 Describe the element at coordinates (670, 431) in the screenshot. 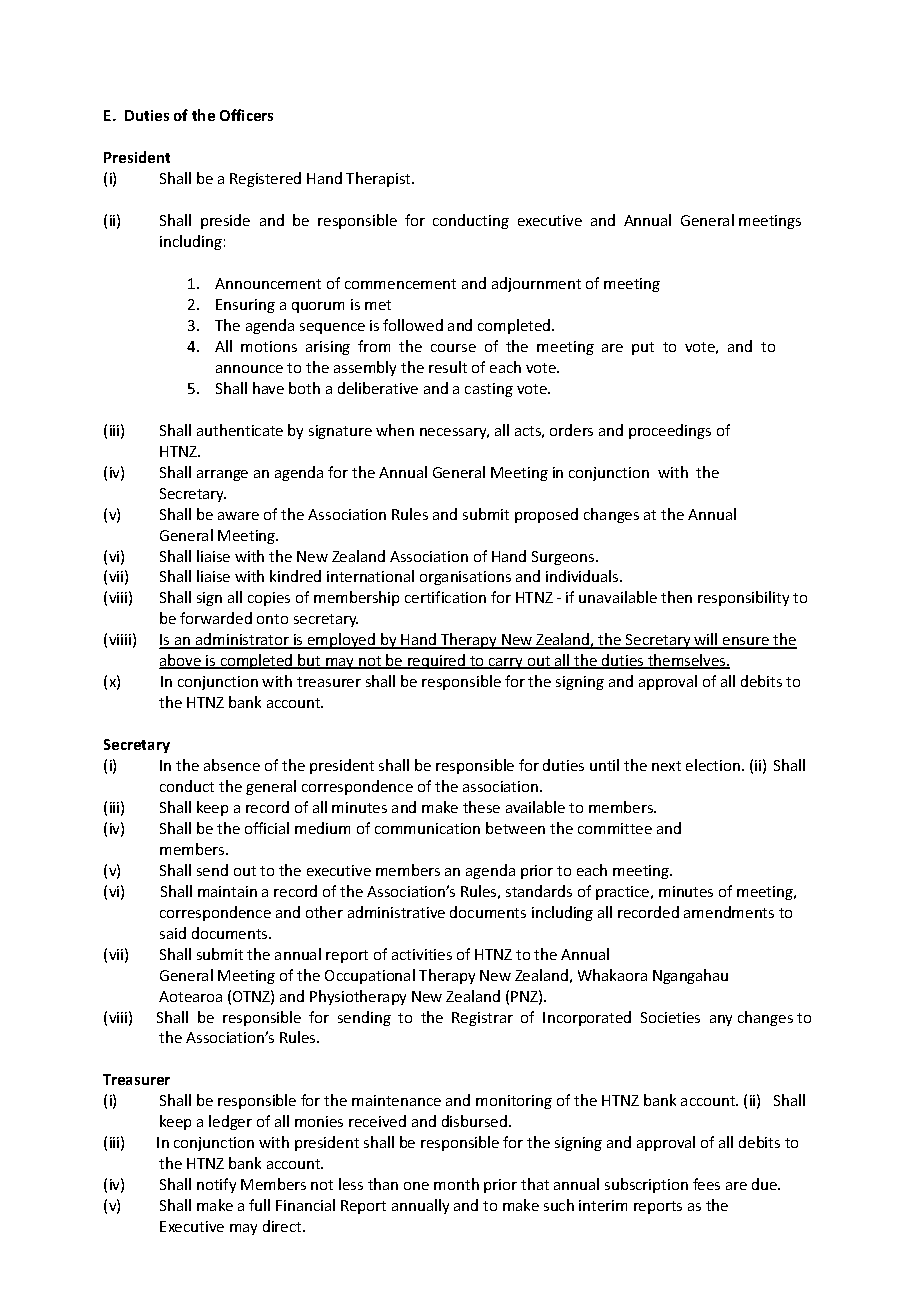

I see `proceedings` at that location.
